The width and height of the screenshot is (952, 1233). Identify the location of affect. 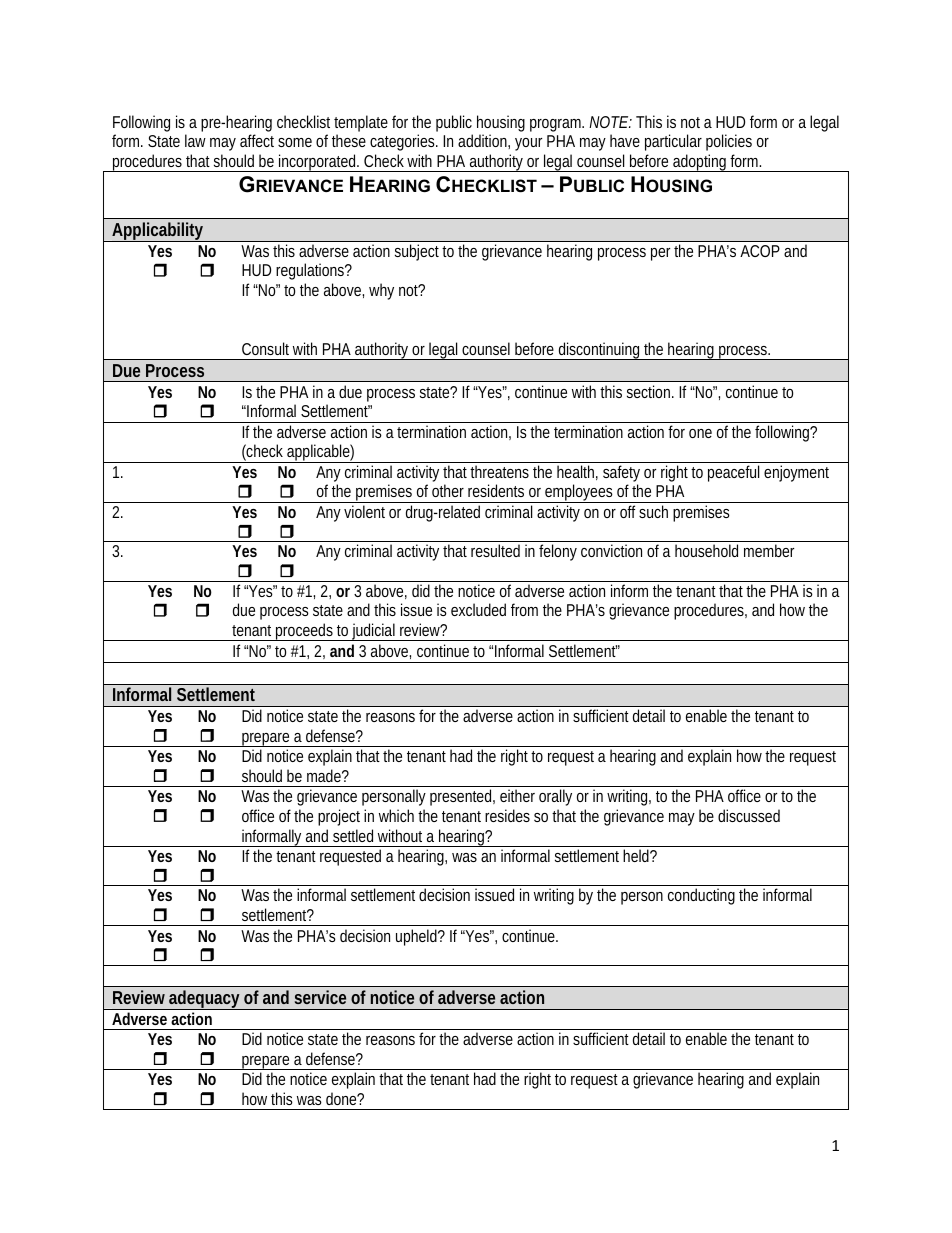
(257, 140).
